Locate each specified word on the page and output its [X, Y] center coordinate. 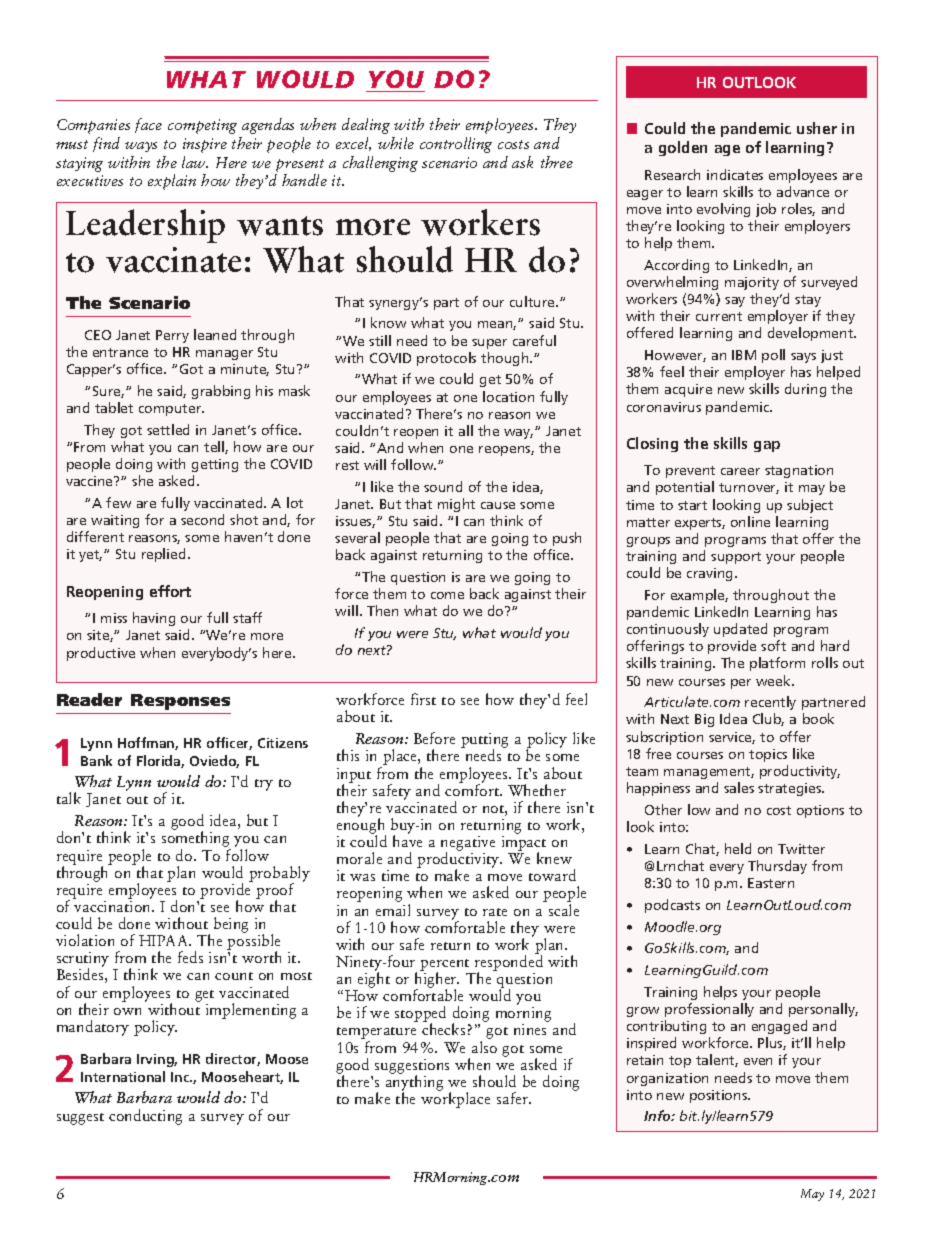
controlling [456, 145]
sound [443, 486]
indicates [735, 174]
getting [215, 465]
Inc [181, 1077]
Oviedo [214, 761]
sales [739, 787]
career [740, 471]
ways [141, 147]
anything [414, 1083]
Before [434, 738]
